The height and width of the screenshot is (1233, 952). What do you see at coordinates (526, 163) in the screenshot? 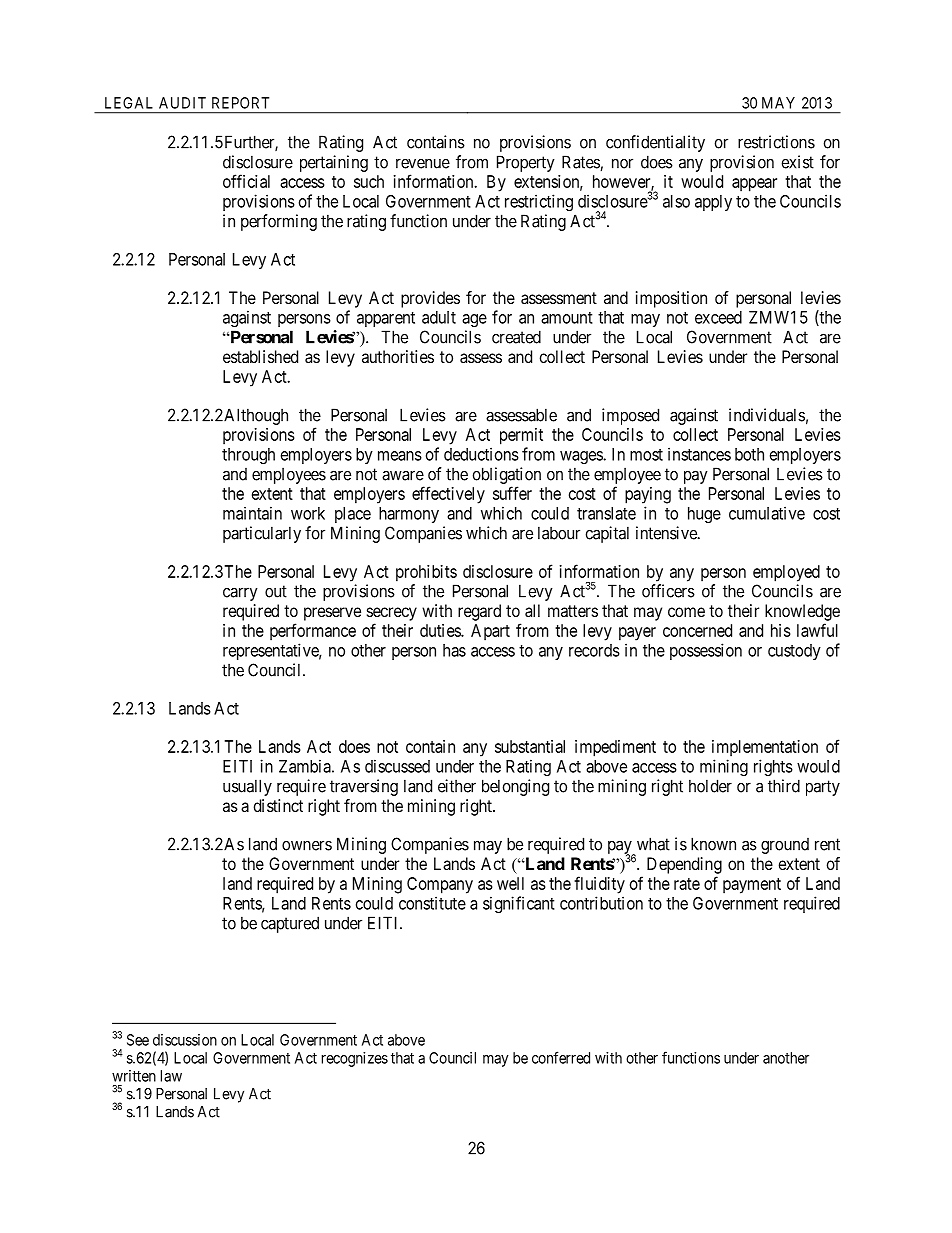
I see `Property` at bounding box center [526, 163].
